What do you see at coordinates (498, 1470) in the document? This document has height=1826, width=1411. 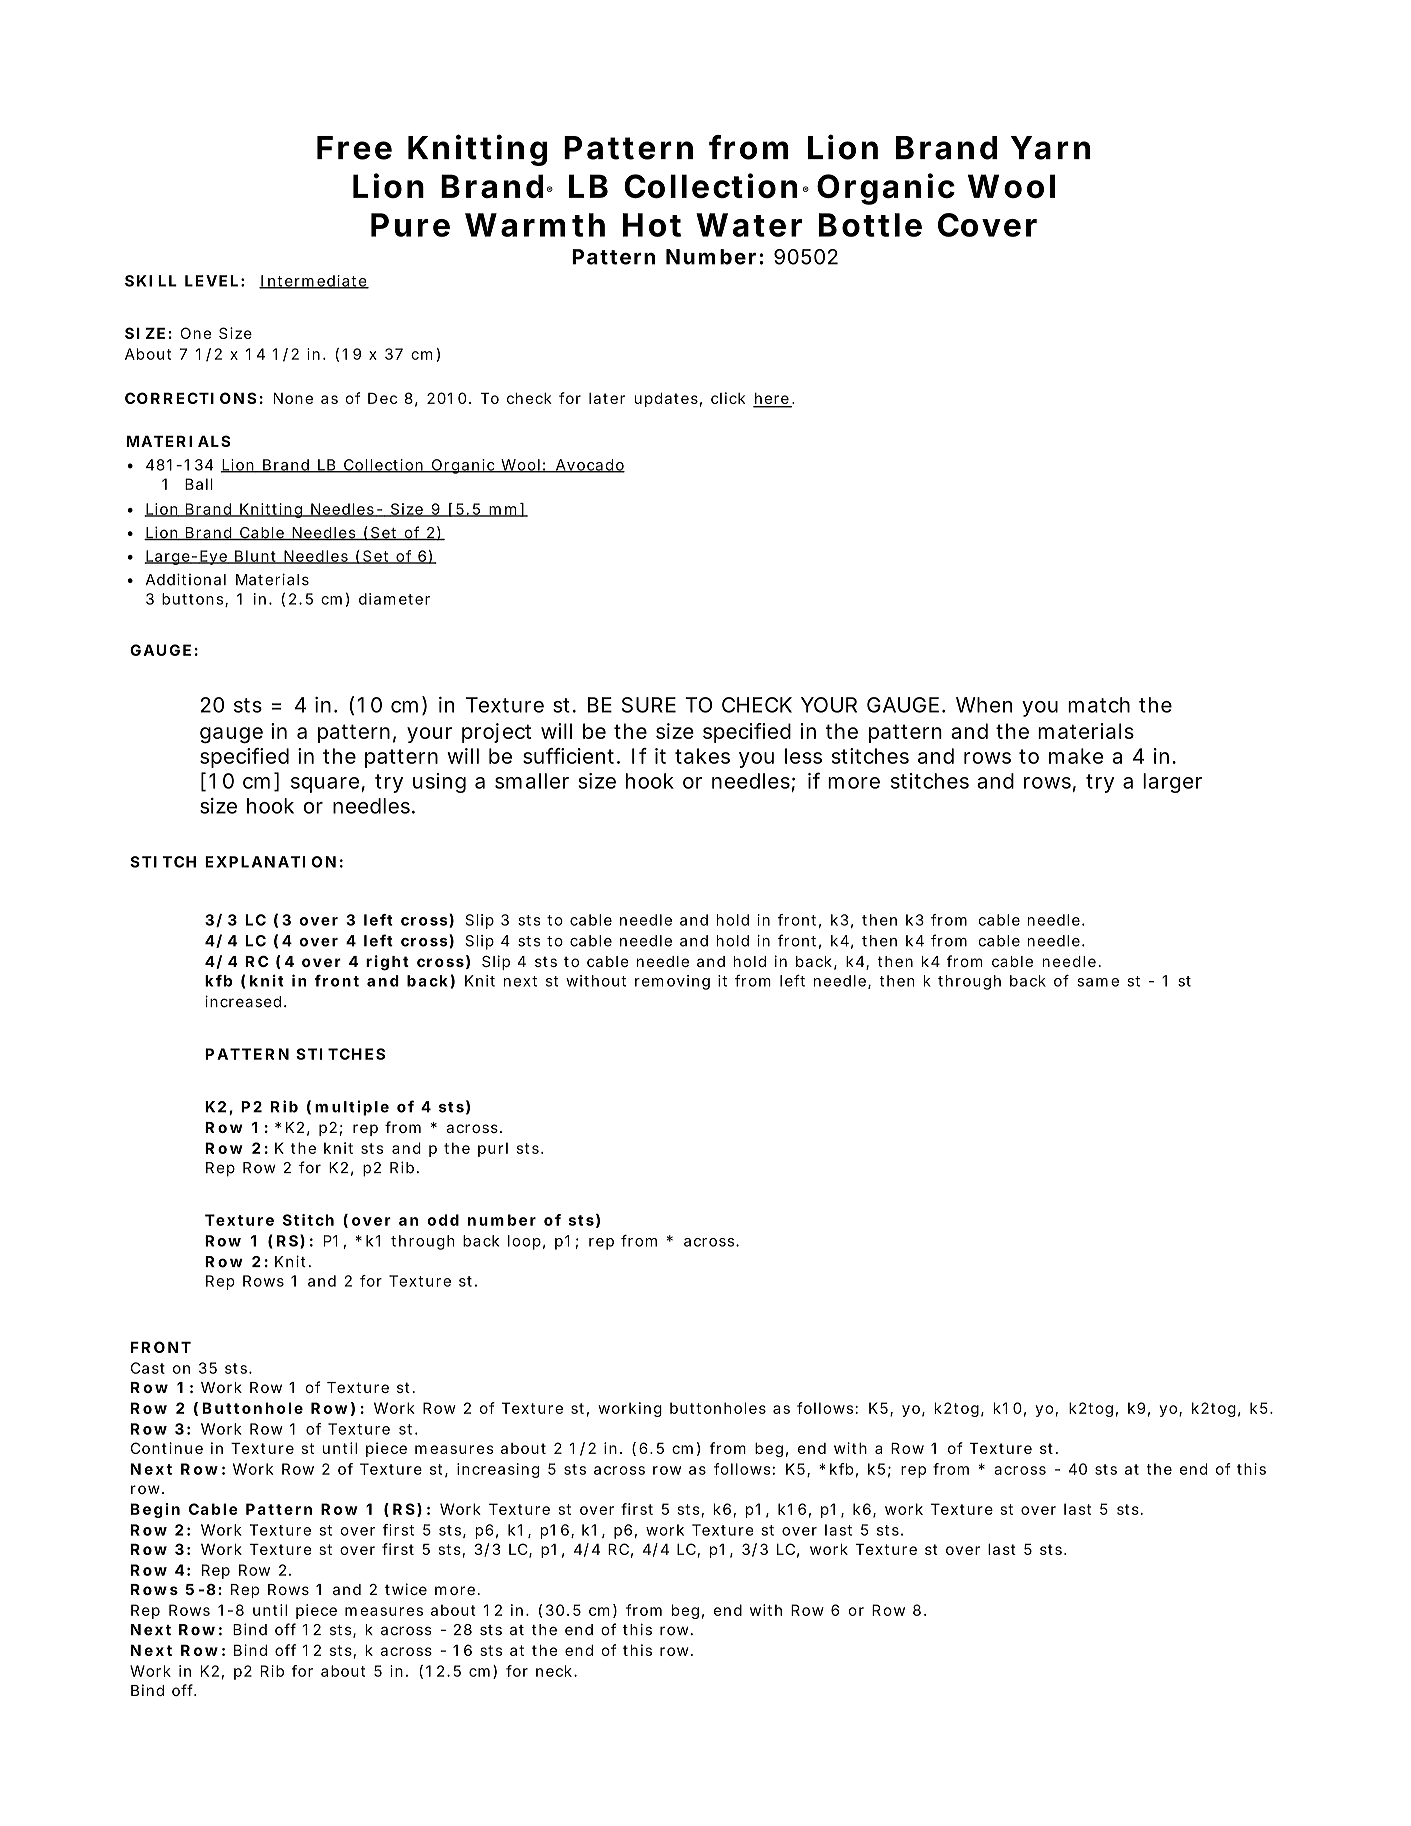 I see `increasing` at bounding box center [498, 1470].
